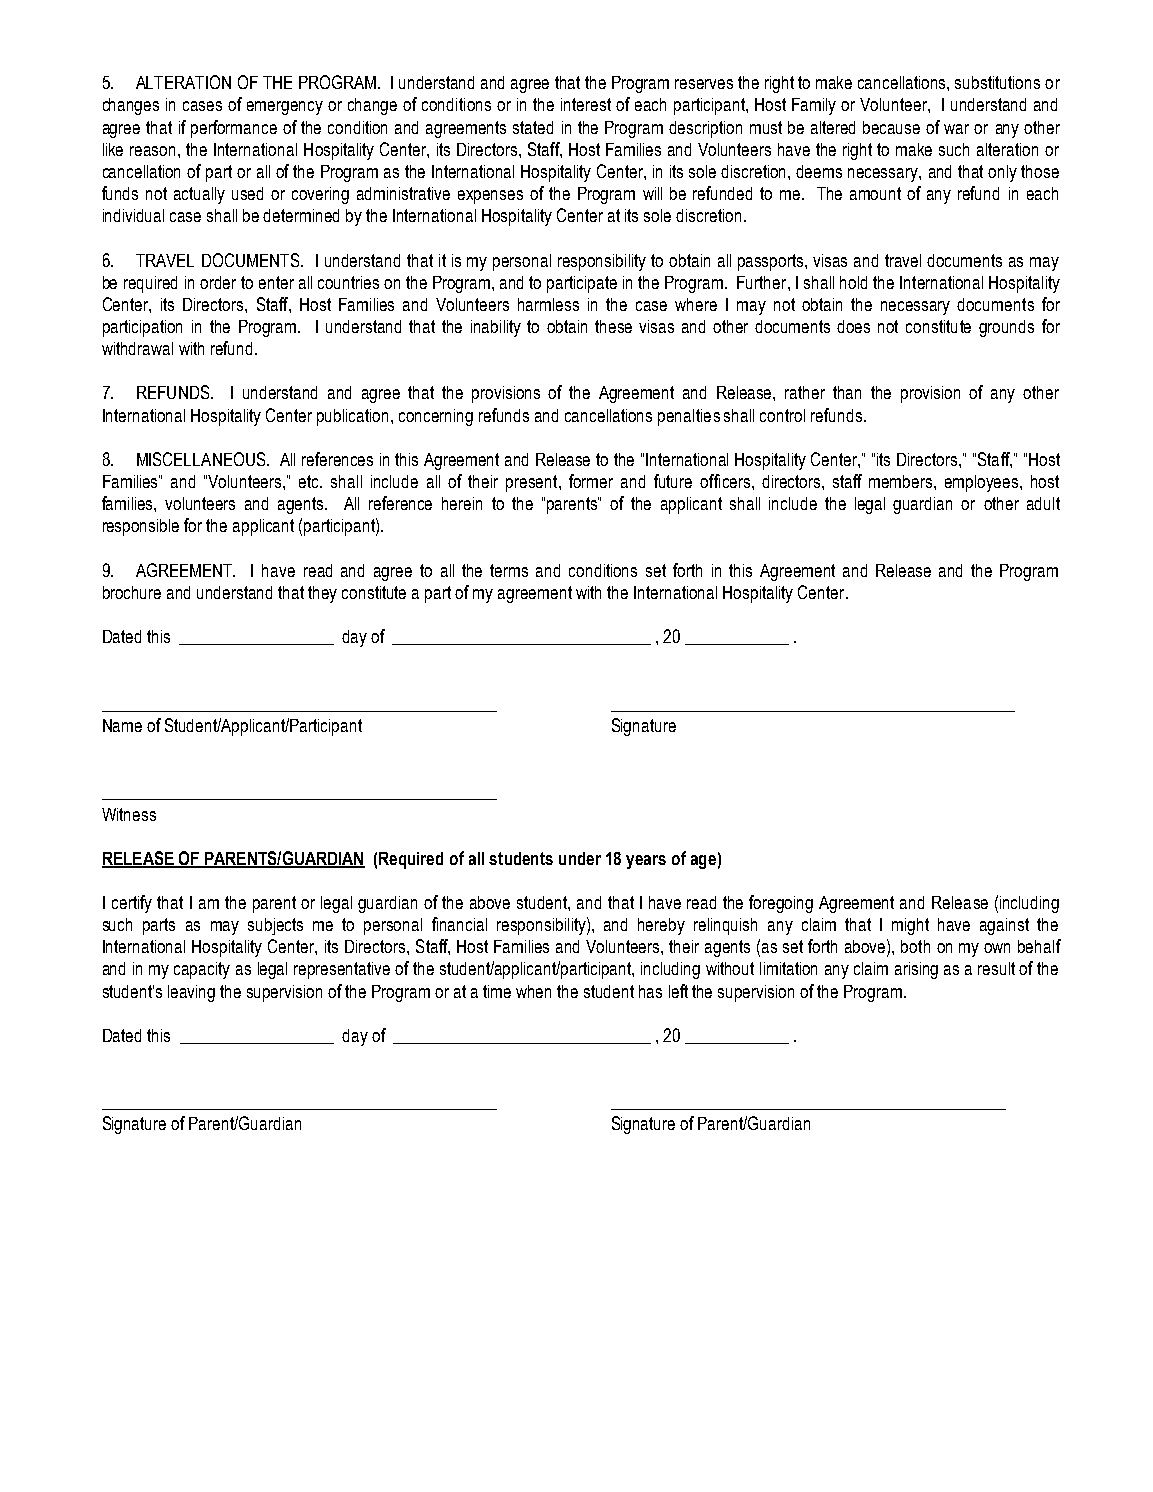 The width and height of the page is (1153, 1492). Describe the element at coordinates (141, 527) in the page. I see `responsible` at that location.
